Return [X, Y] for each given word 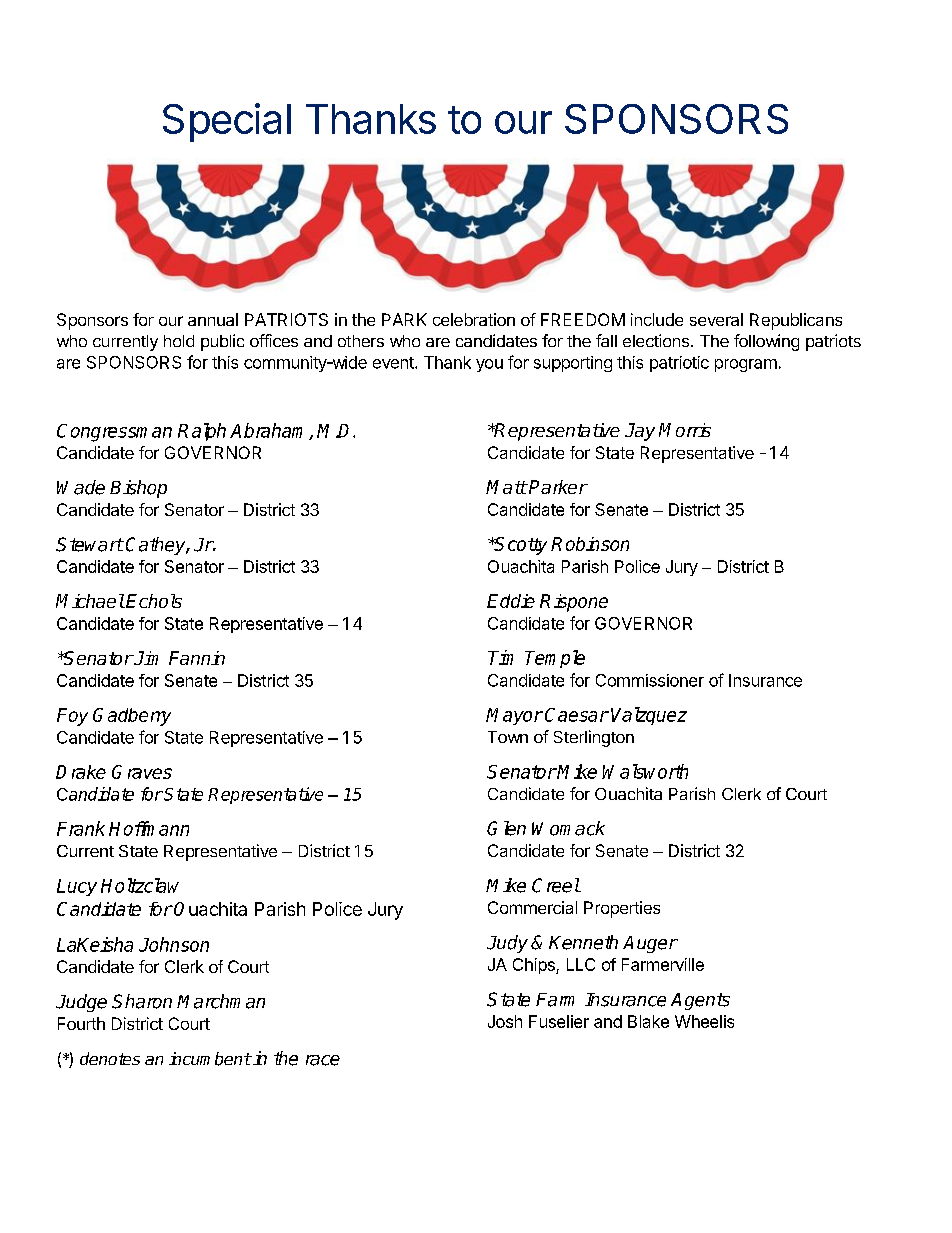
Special [227, 122]
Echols [154, 601]
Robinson [590, 544]
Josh [505, 1021]
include [657, 319]
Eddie [511, 601]
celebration [474, 319]
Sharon [142, 1001]
